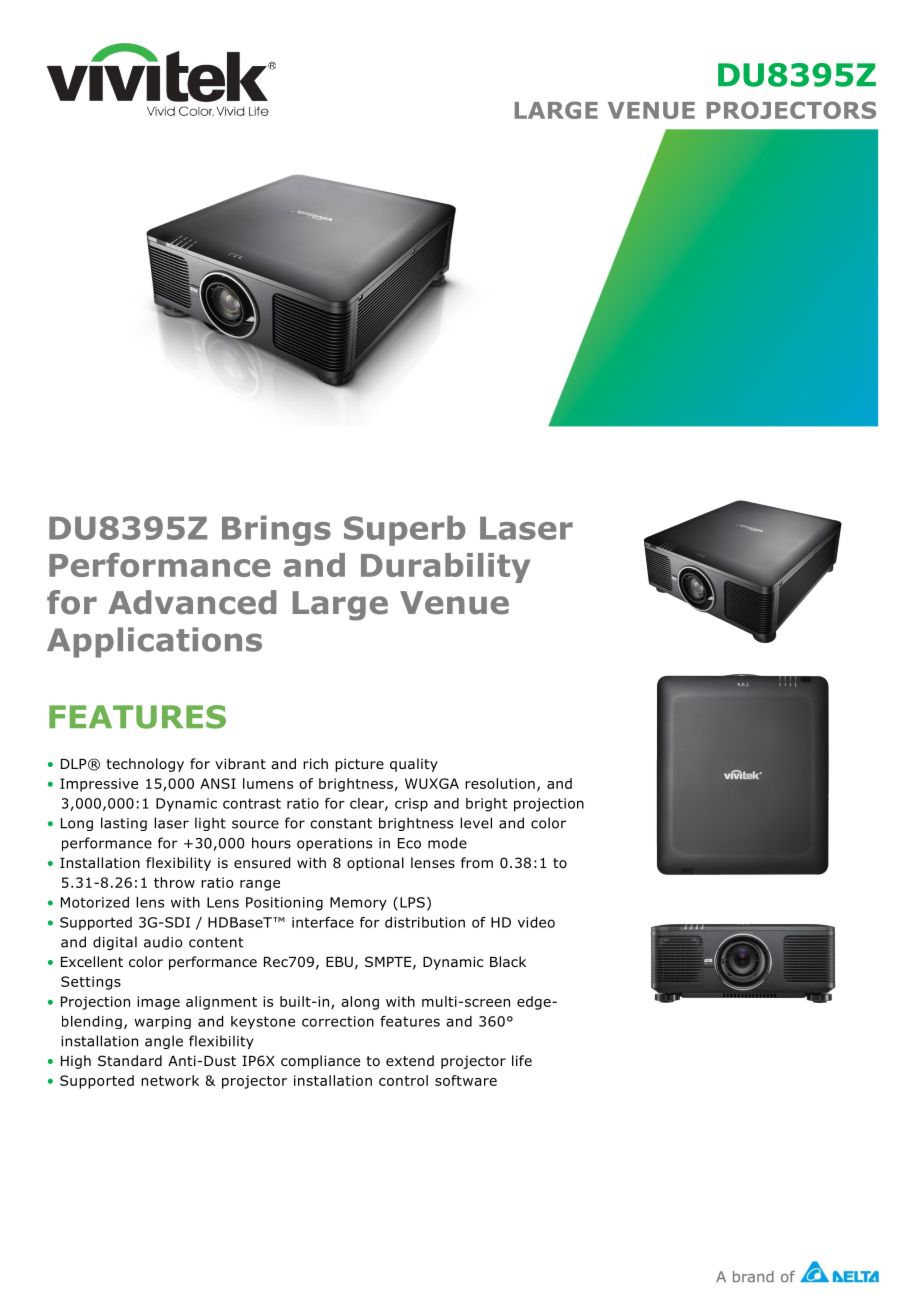 The width and height of the page is (924, 1308). Describe the element at coordinates (476, 823) in the page. I see `level` at that location.
